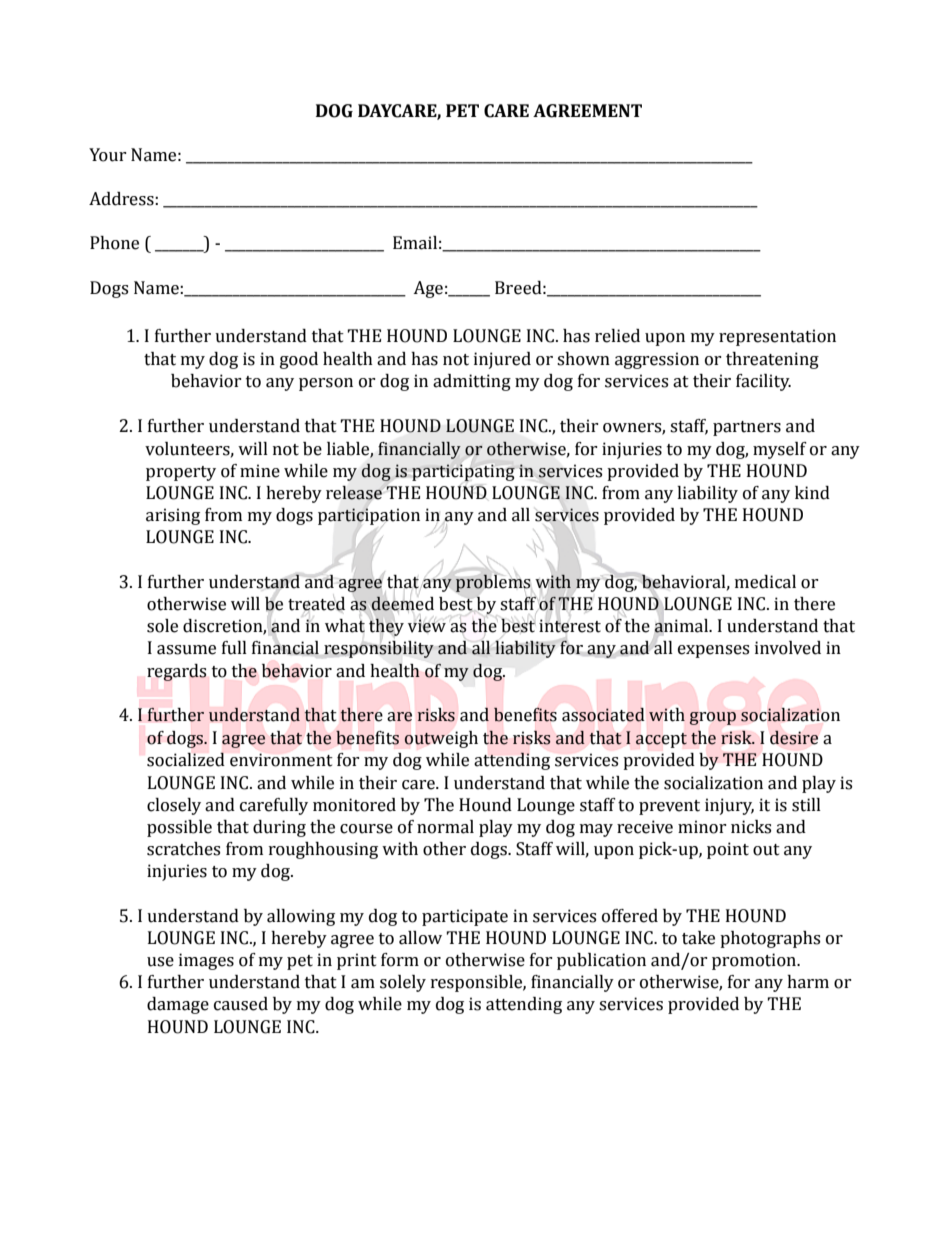  Describe the element at coordinates (173, 516) in the document. I see `arising` at that location.
